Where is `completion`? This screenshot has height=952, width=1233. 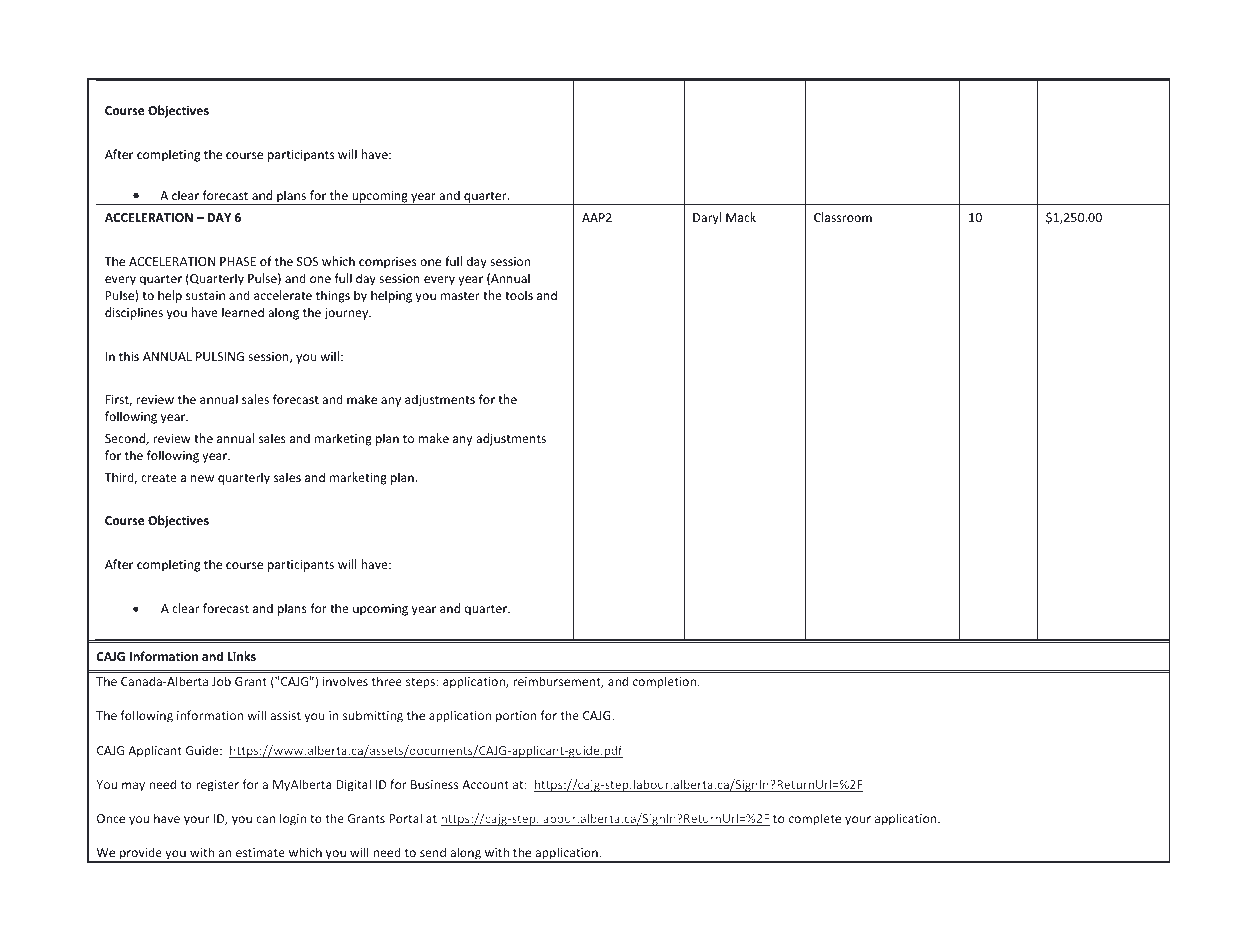 completion is located at coordinates (664, 682).
